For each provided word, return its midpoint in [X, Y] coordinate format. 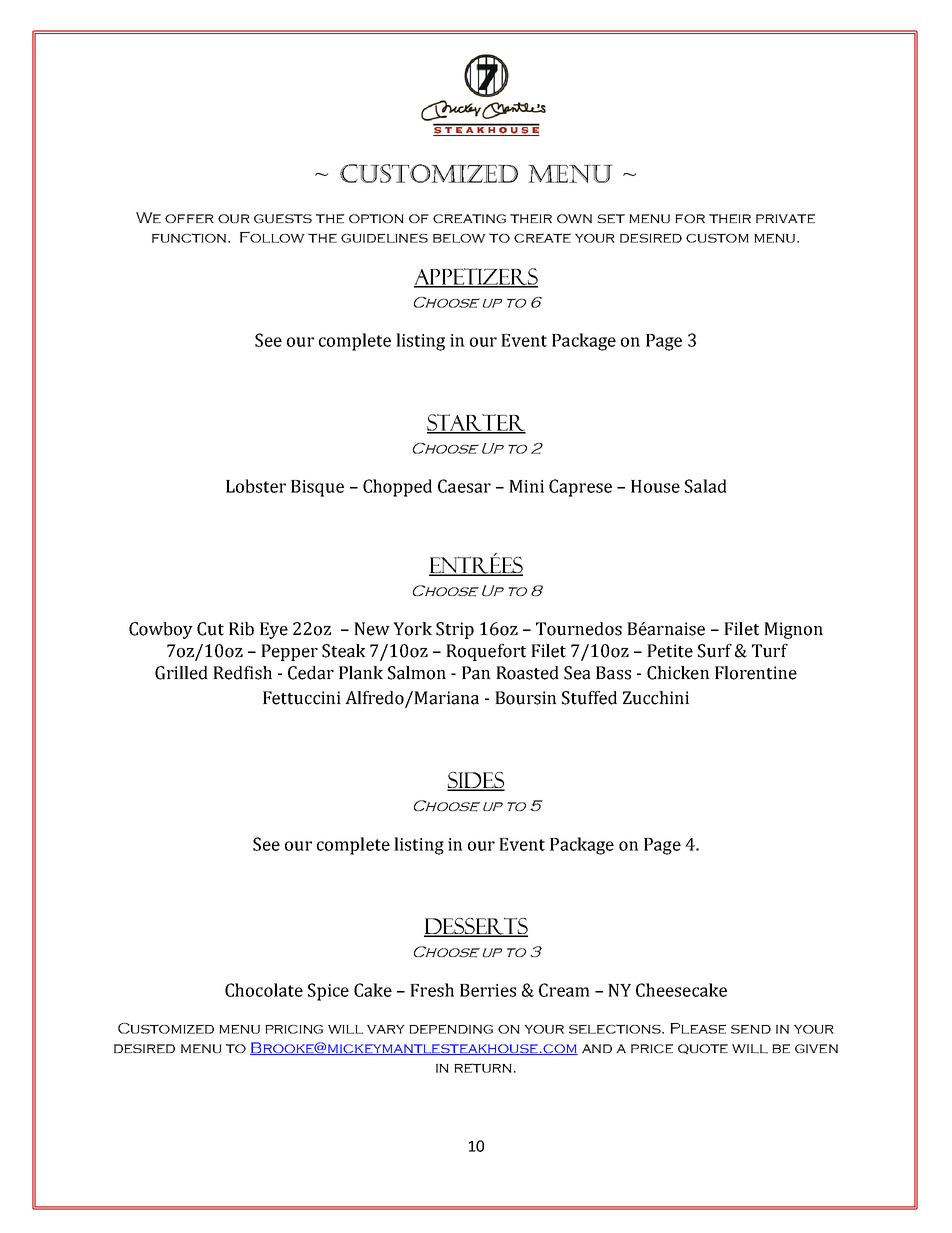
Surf [715, 651]
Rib [241, 629]
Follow [272, 237]
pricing [294, 1029]
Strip [455, 630]
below [459, 238]
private [785, 218]
